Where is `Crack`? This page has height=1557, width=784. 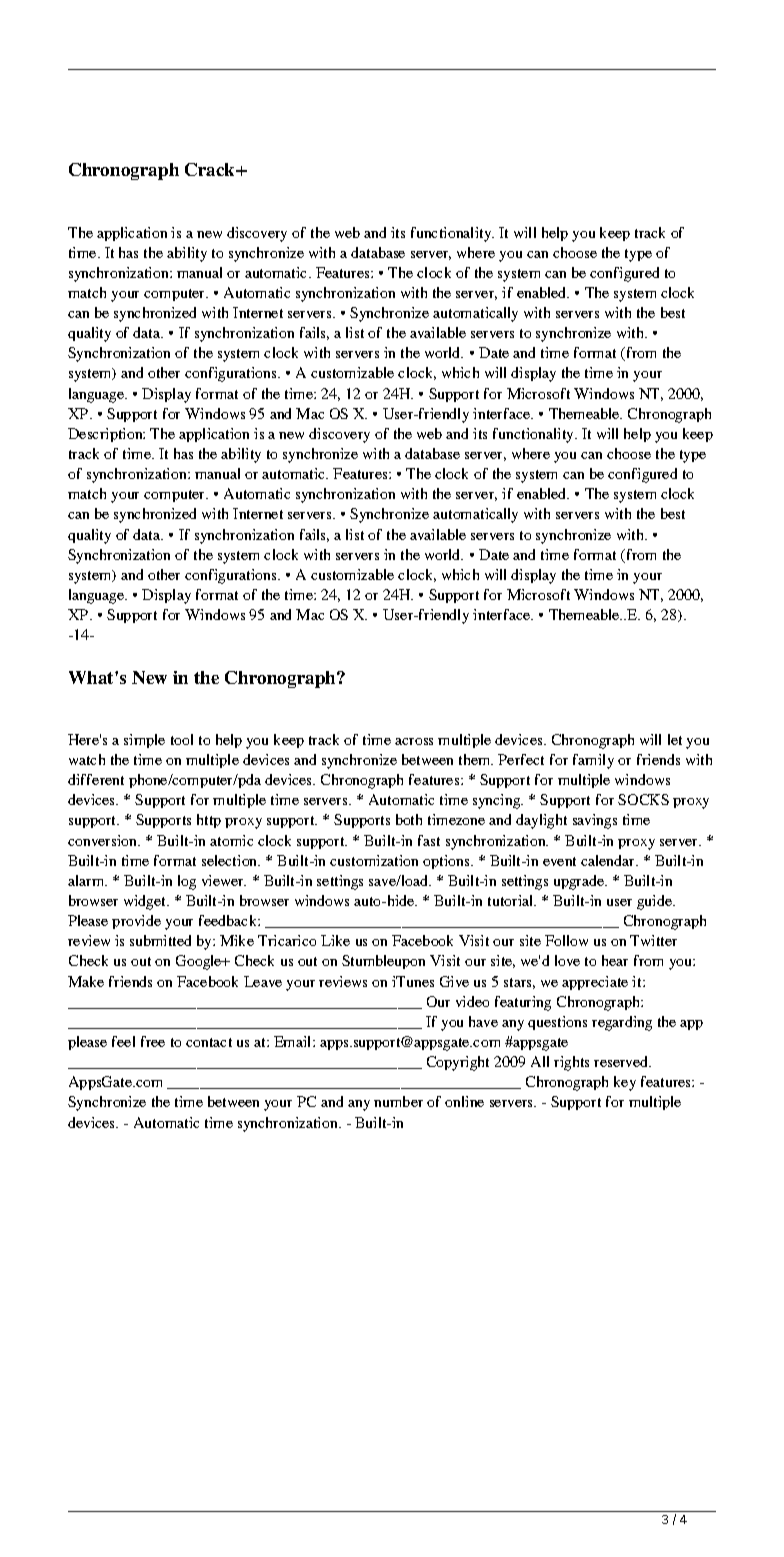 Crack is located at coordinates (211, 169).
